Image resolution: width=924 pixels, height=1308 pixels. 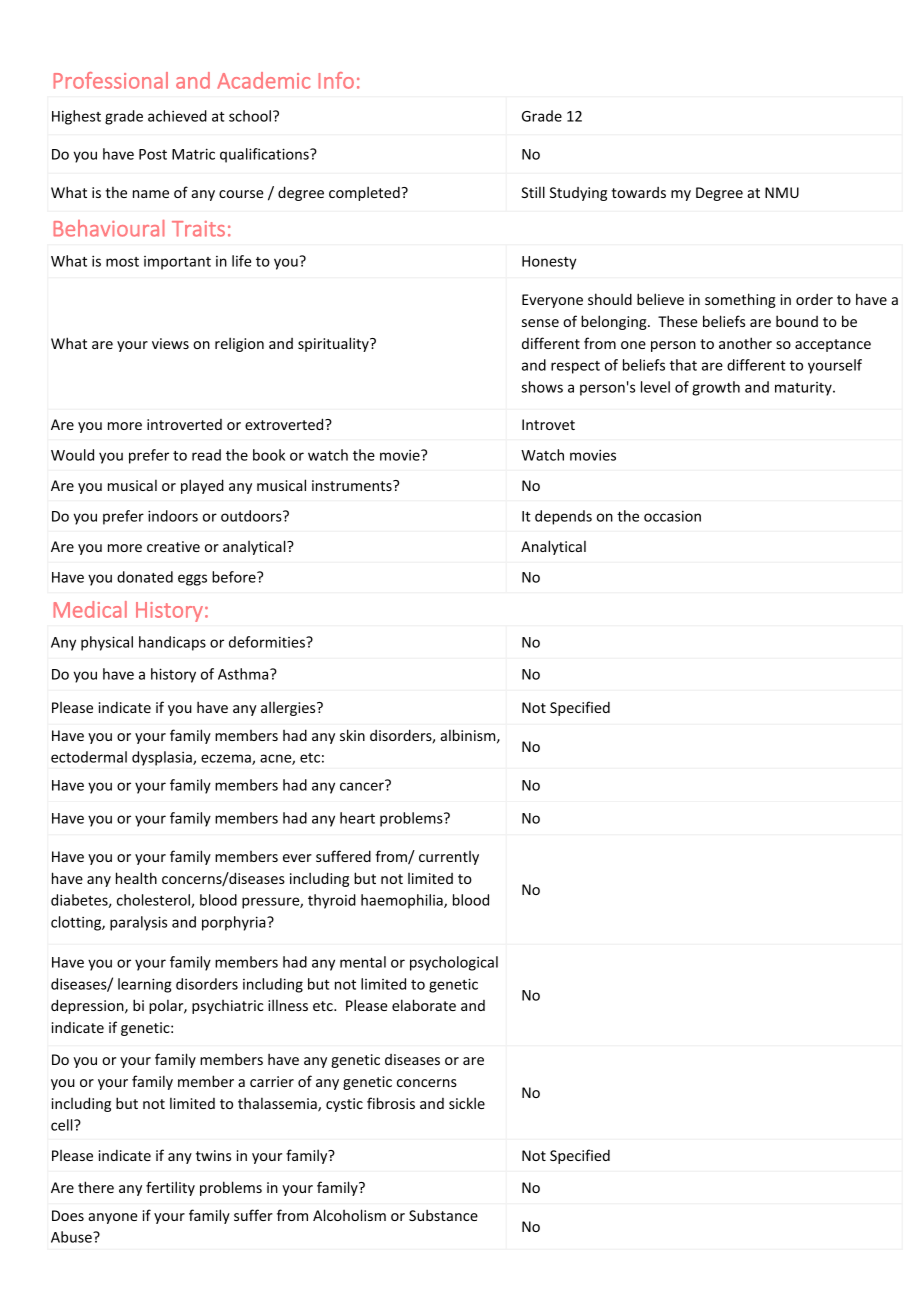 What do you see at coordinates (672, 516) in the document?
I see `occasion` at bounding box center [672, 516].
